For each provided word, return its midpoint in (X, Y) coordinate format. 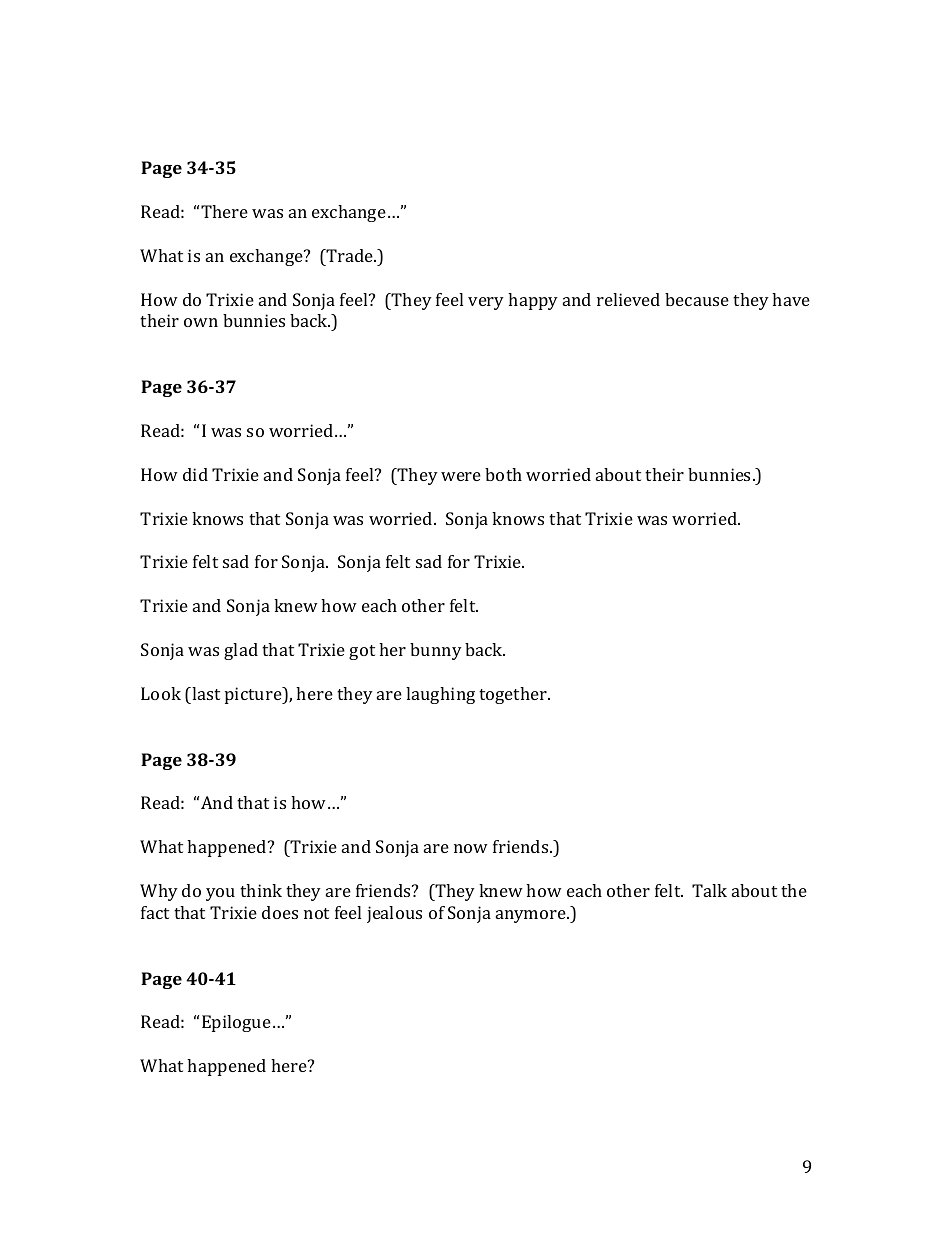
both (503, 474)
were (461, 476)
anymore (532, 916)
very (486, 303)
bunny (436, 651)
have (791, 299)
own (201, 322)
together (514, 695)
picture (254, 695)
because (697, 299)
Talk (709, 890)
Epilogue (236, 1023)
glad (241, 651)
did (195, 474)
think (261, 890)
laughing (440, 695)
